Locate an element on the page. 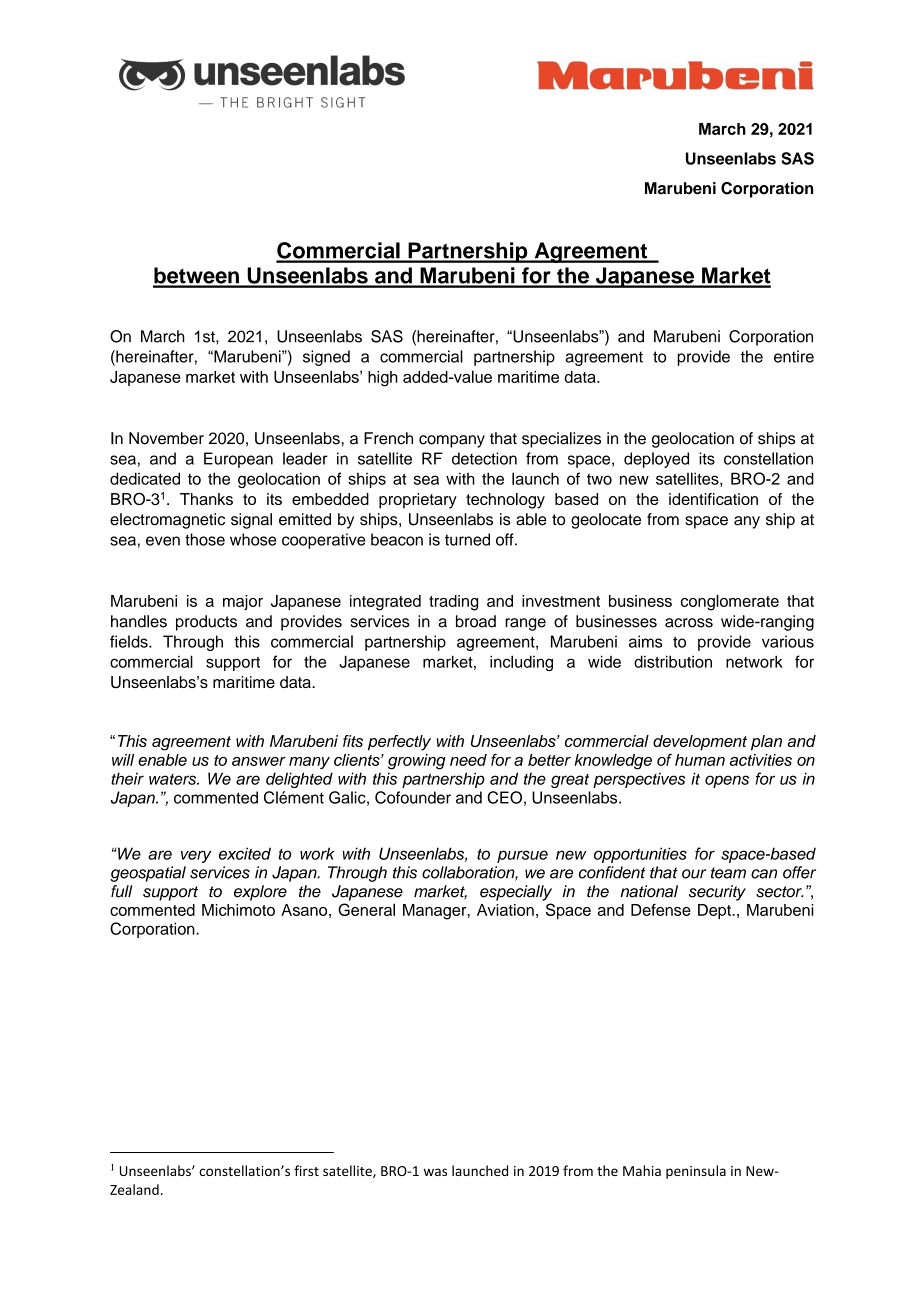  turned is located at coordinates (467, 539).
